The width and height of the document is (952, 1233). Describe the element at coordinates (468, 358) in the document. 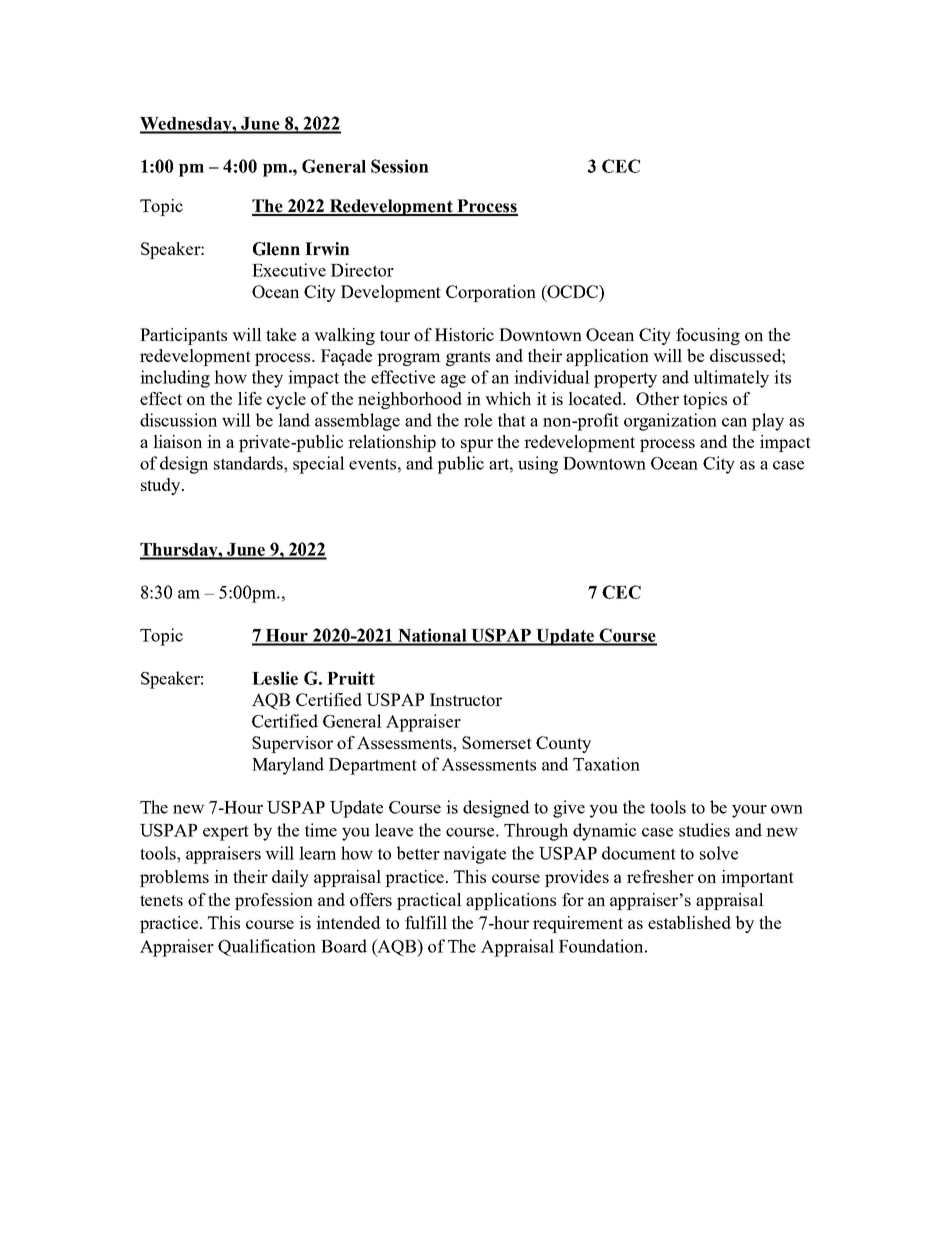

I see `grants` at that location.
